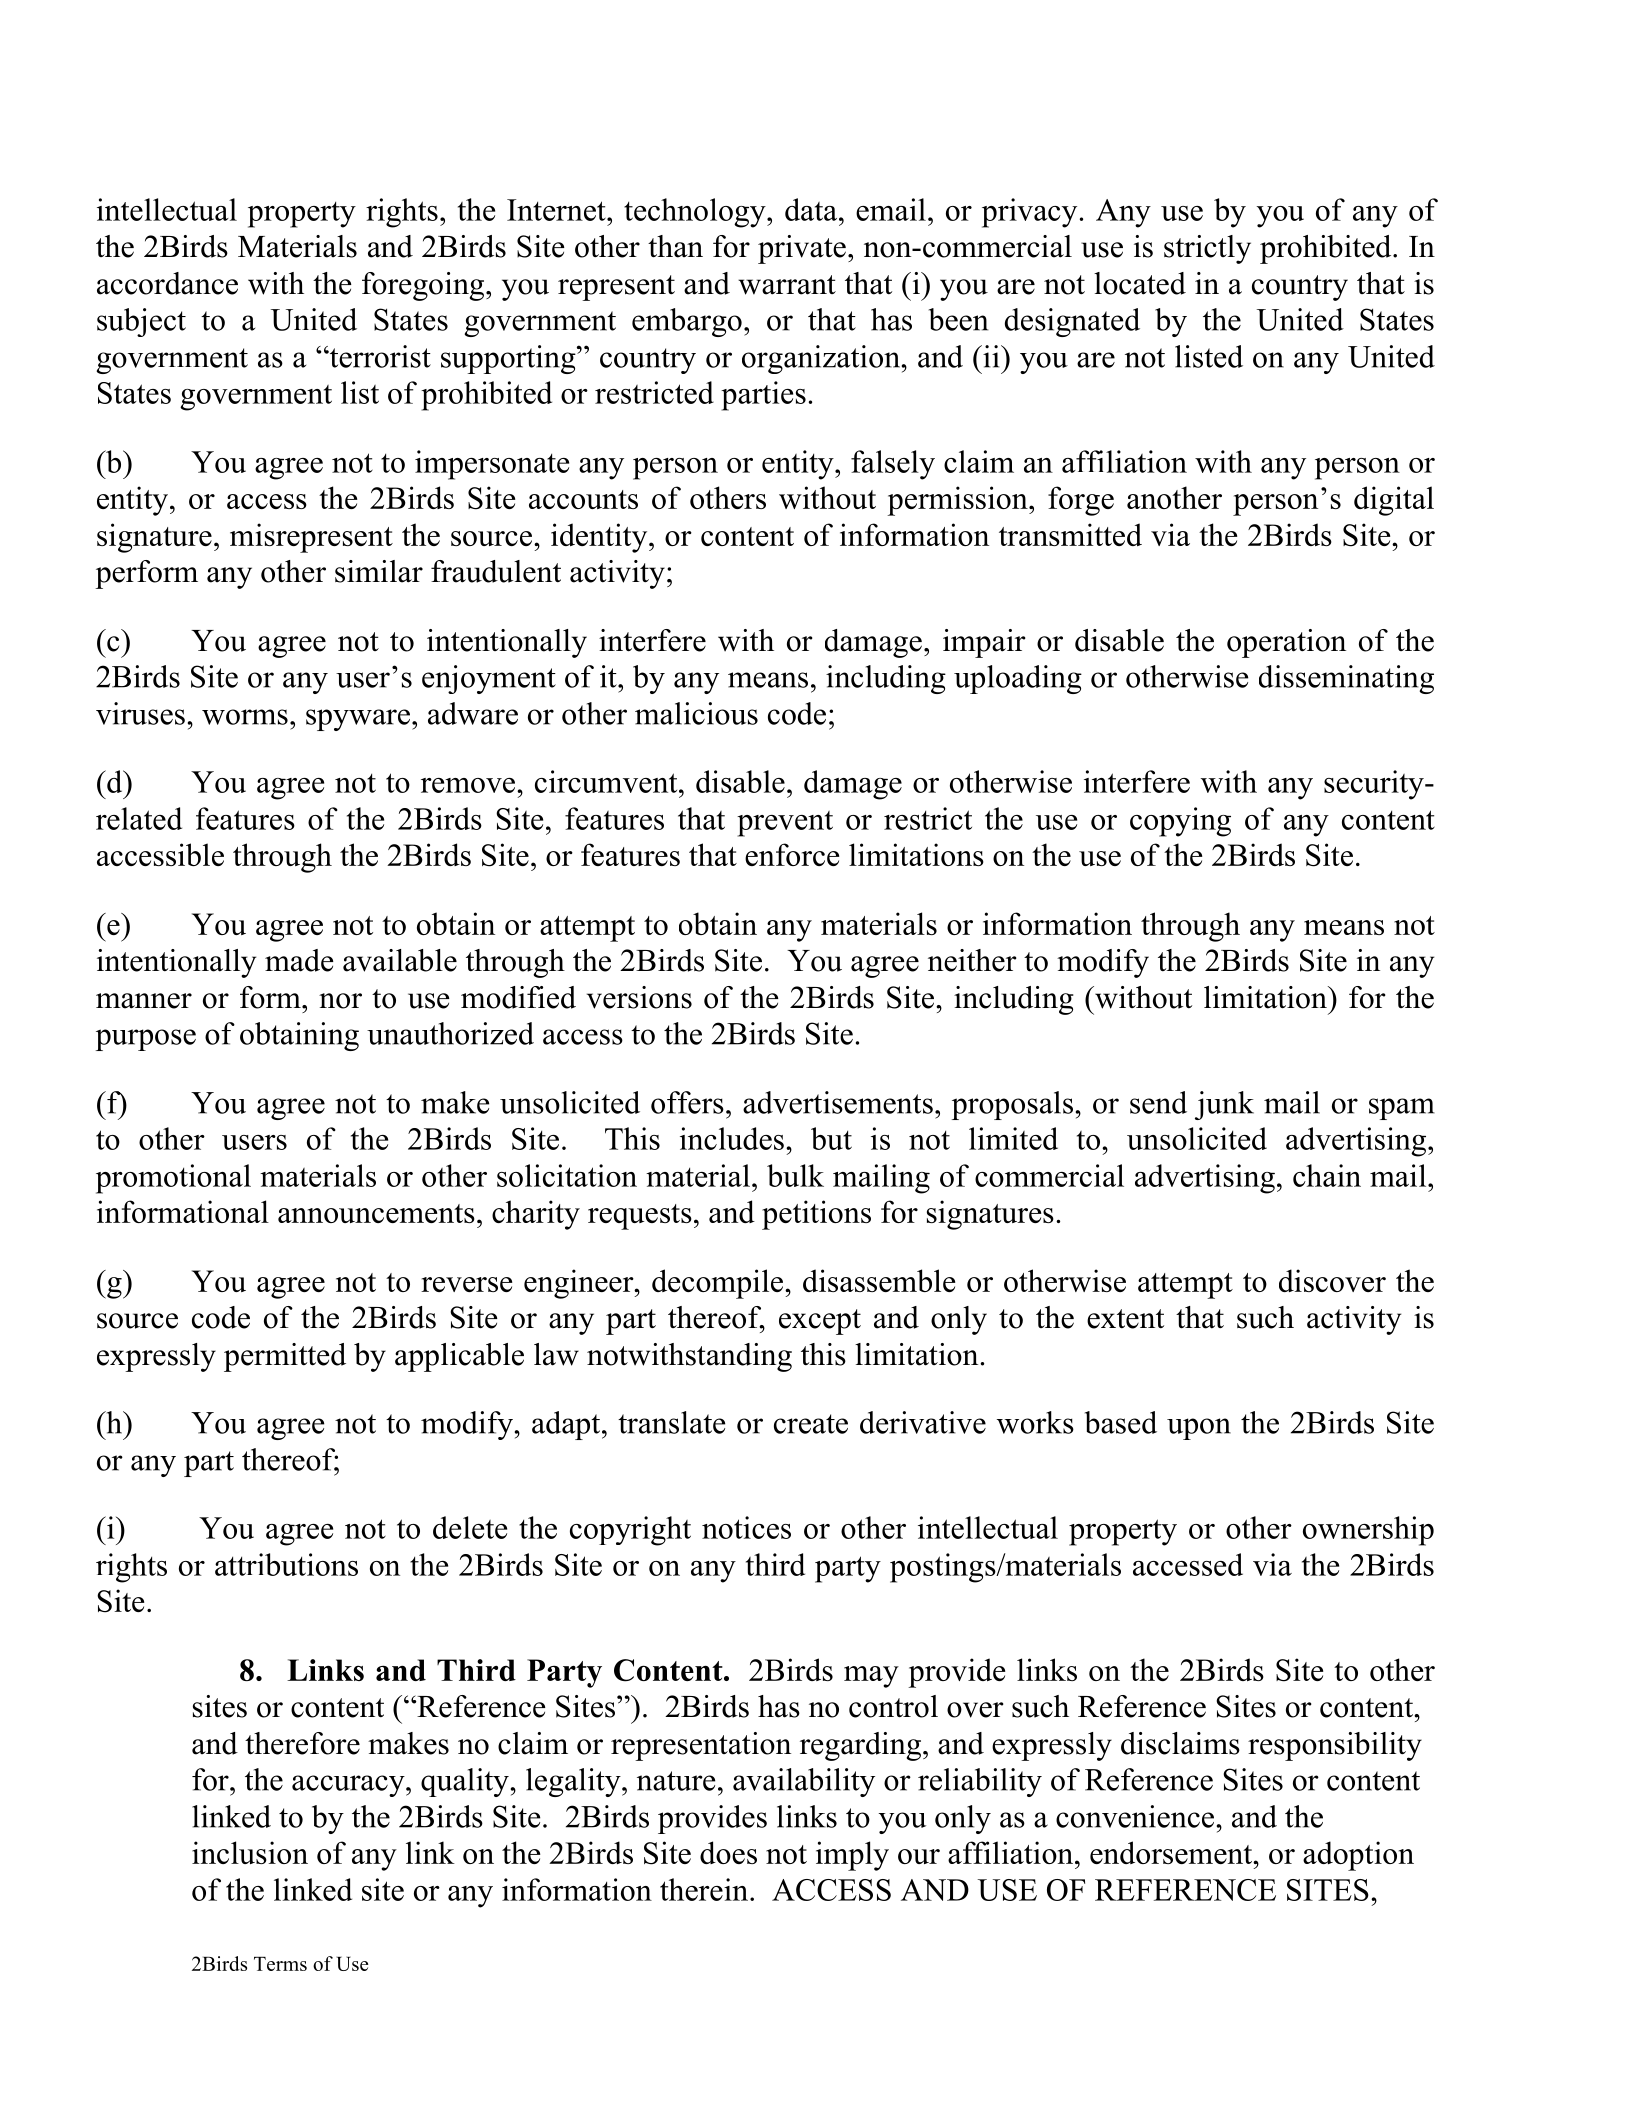  I want to click on malicious, so click(696, 713).
